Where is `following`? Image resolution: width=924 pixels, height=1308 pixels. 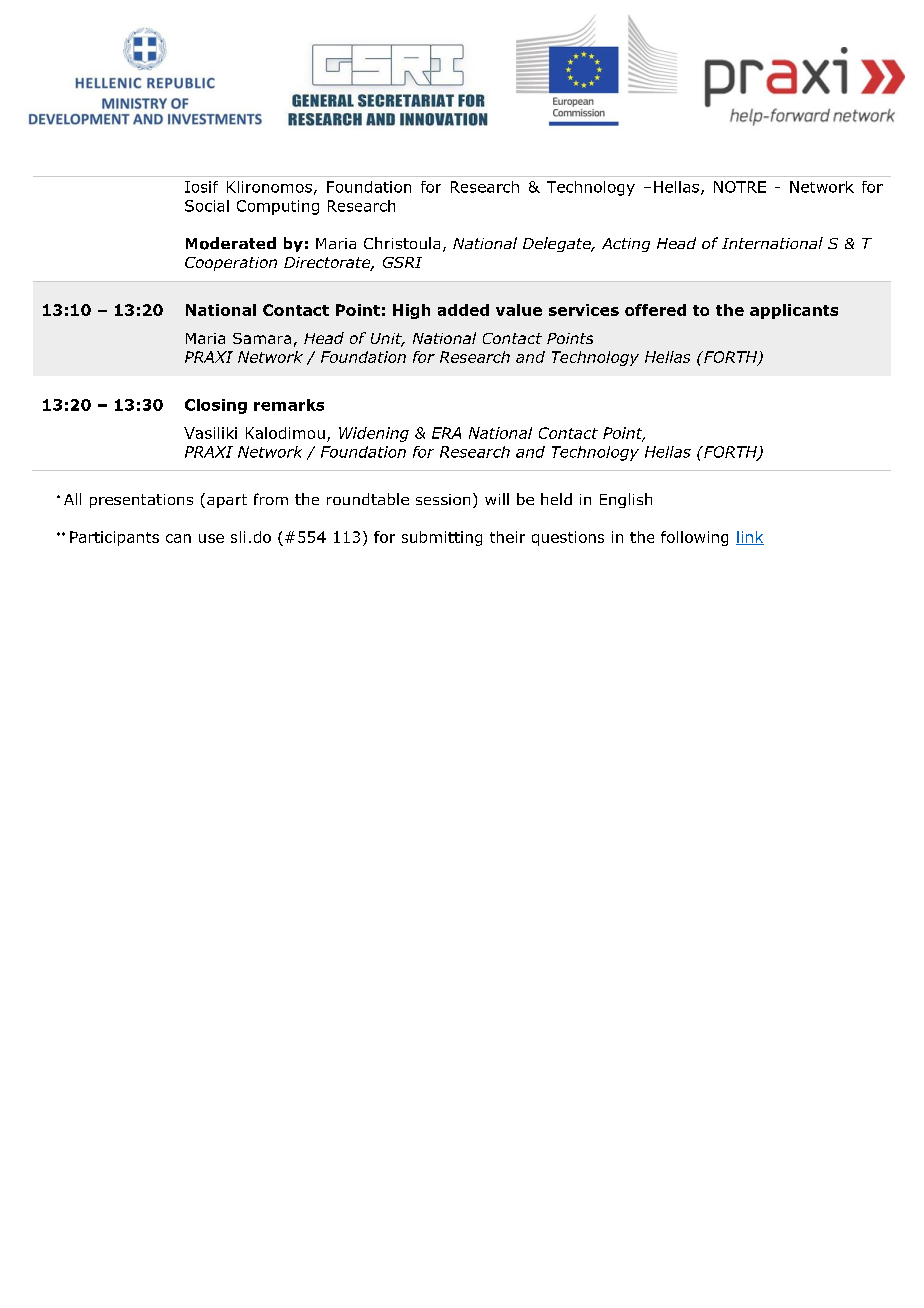 following is located at coordinates (694, 538).
